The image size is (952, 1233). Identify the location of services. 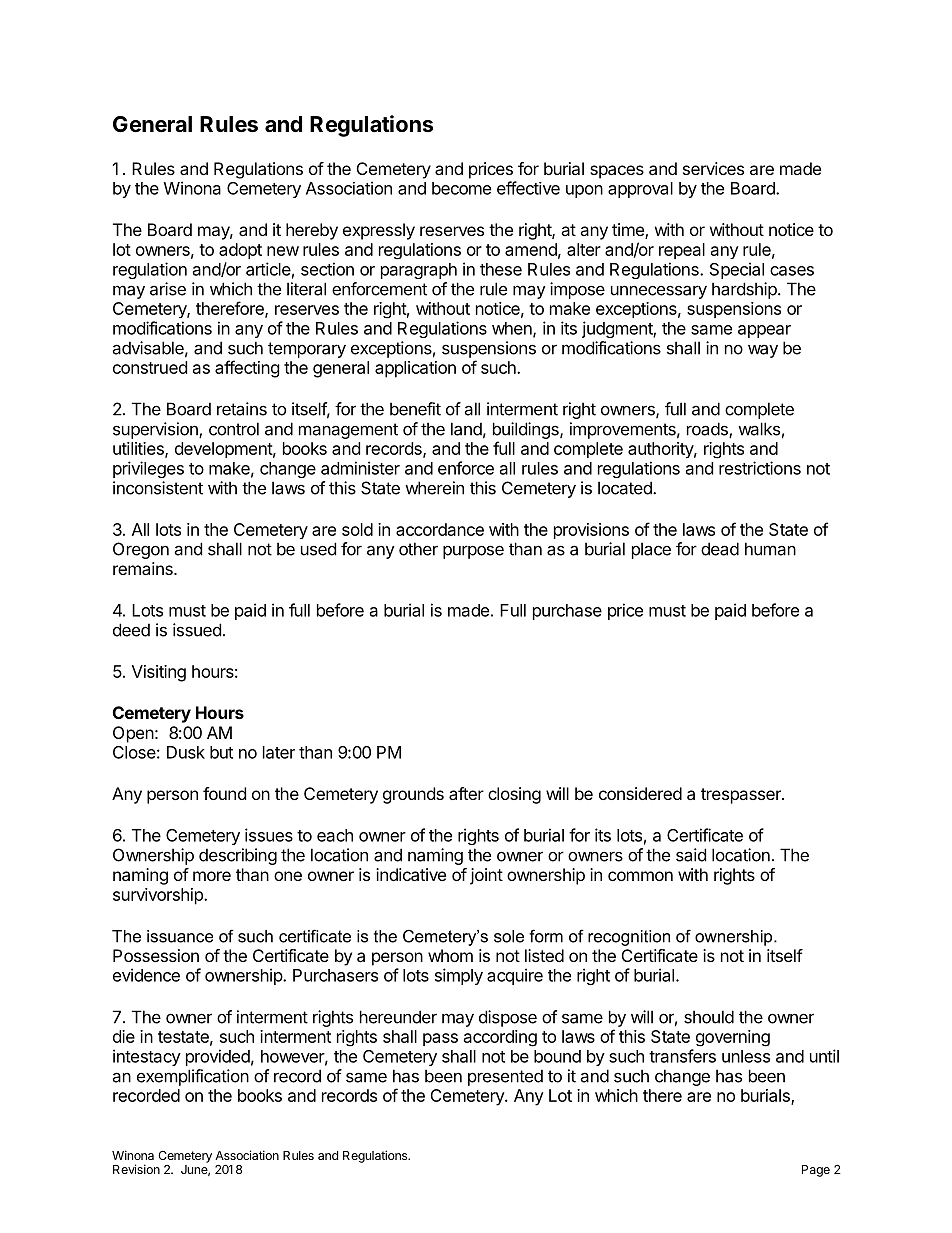
(713, 168).
